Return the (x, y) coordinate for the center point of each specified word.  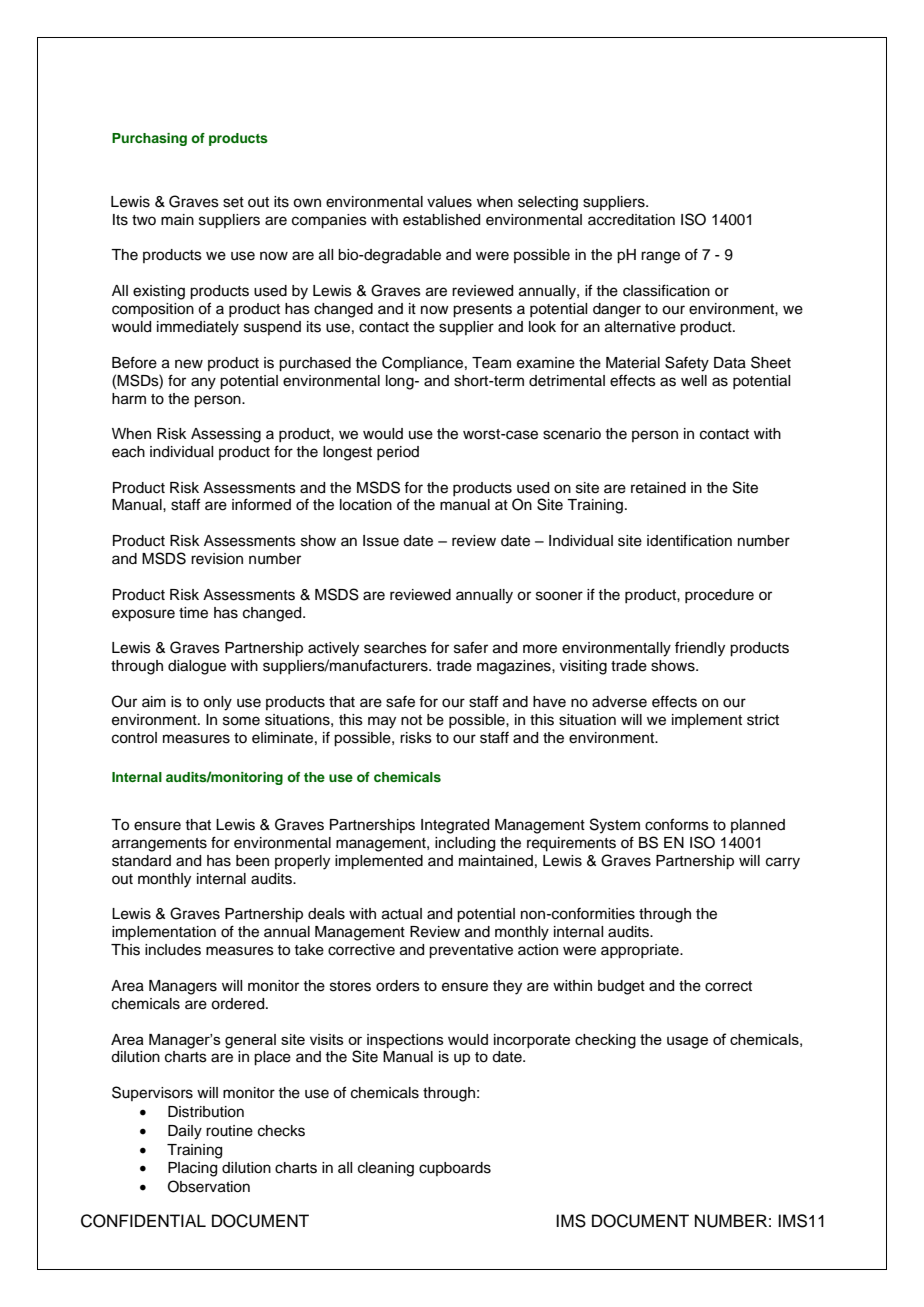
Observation (209, 1186)
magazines (515, 667)
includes (173, 950)
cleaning (386, 1169)
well (694, 381)
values (449, 202)
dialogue (197, 667)
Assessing (226, 435)
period (398, 453)
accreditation (631, 220)
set (233, 202)
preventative (471, 951)
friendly (700, 649)
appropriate (641, 951)
